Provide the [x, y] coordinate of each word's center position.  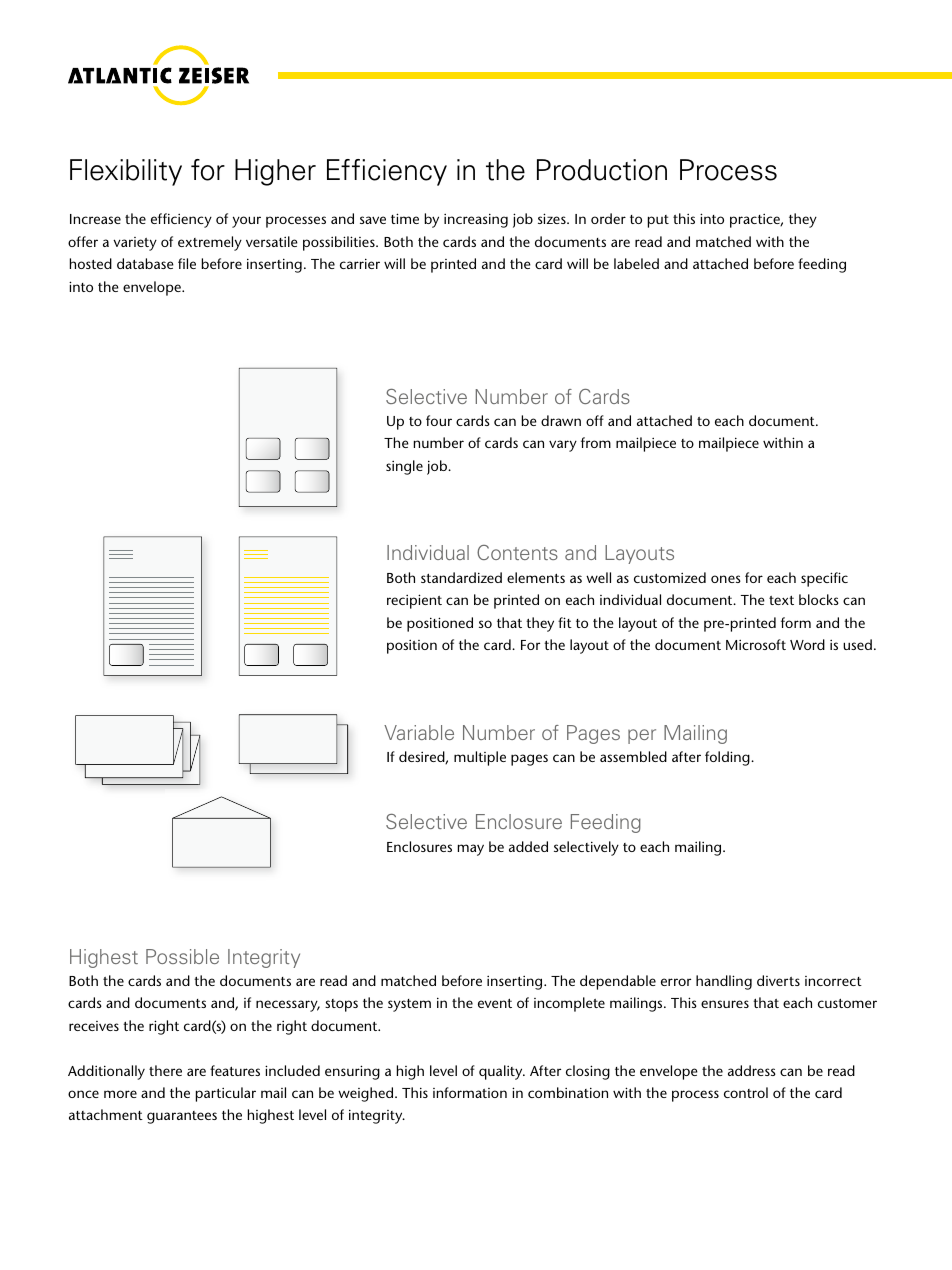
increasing [476, 220]
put [658, 221]
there [165, 1070]
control [746, 1092]
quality [502, 1072]
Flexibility [126, 172]
